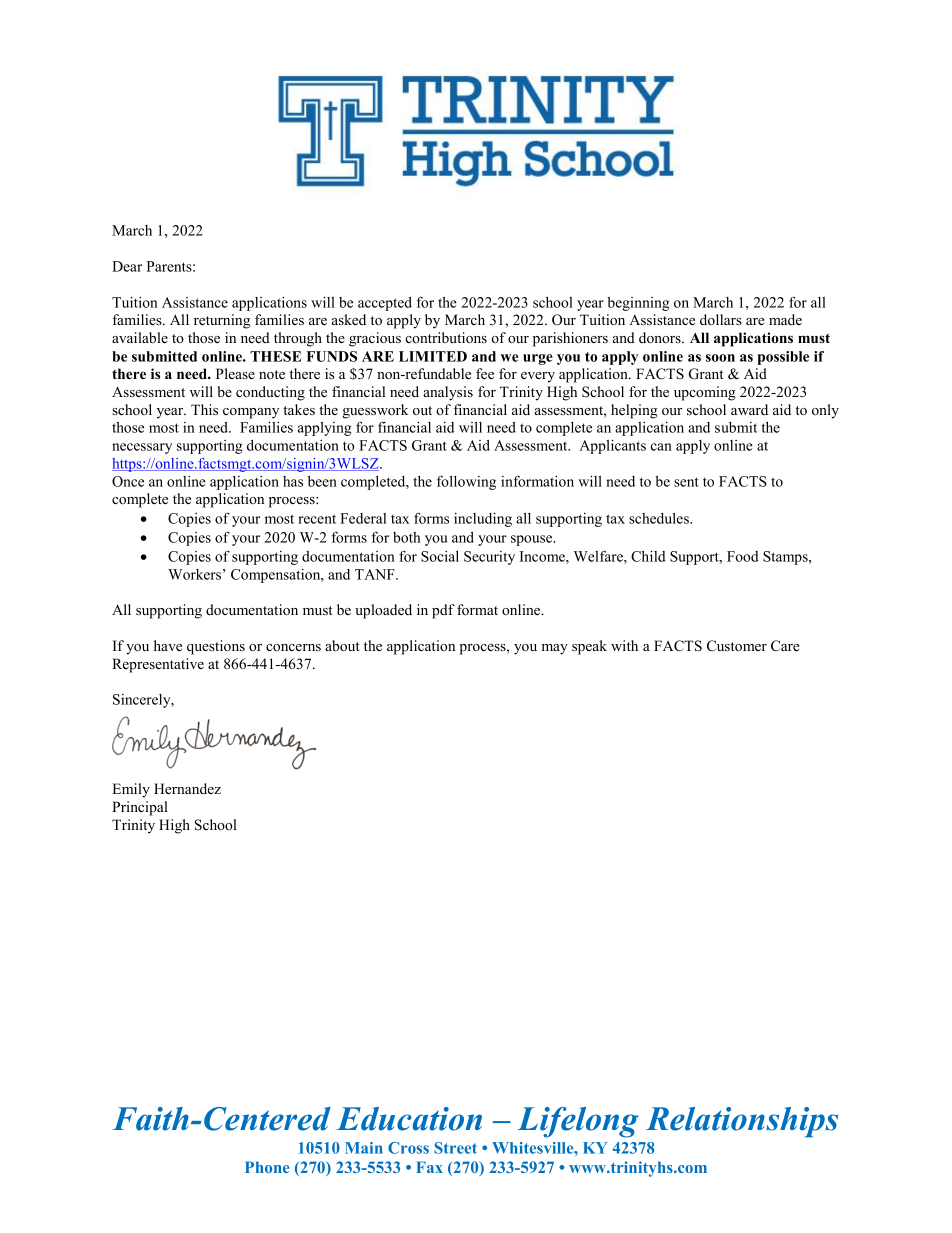 The image size is (952, 1233). What do you see at coordinates (742, 1122) in the screenshot?
I see `Relationships` at bounding box center [742, 1122].
